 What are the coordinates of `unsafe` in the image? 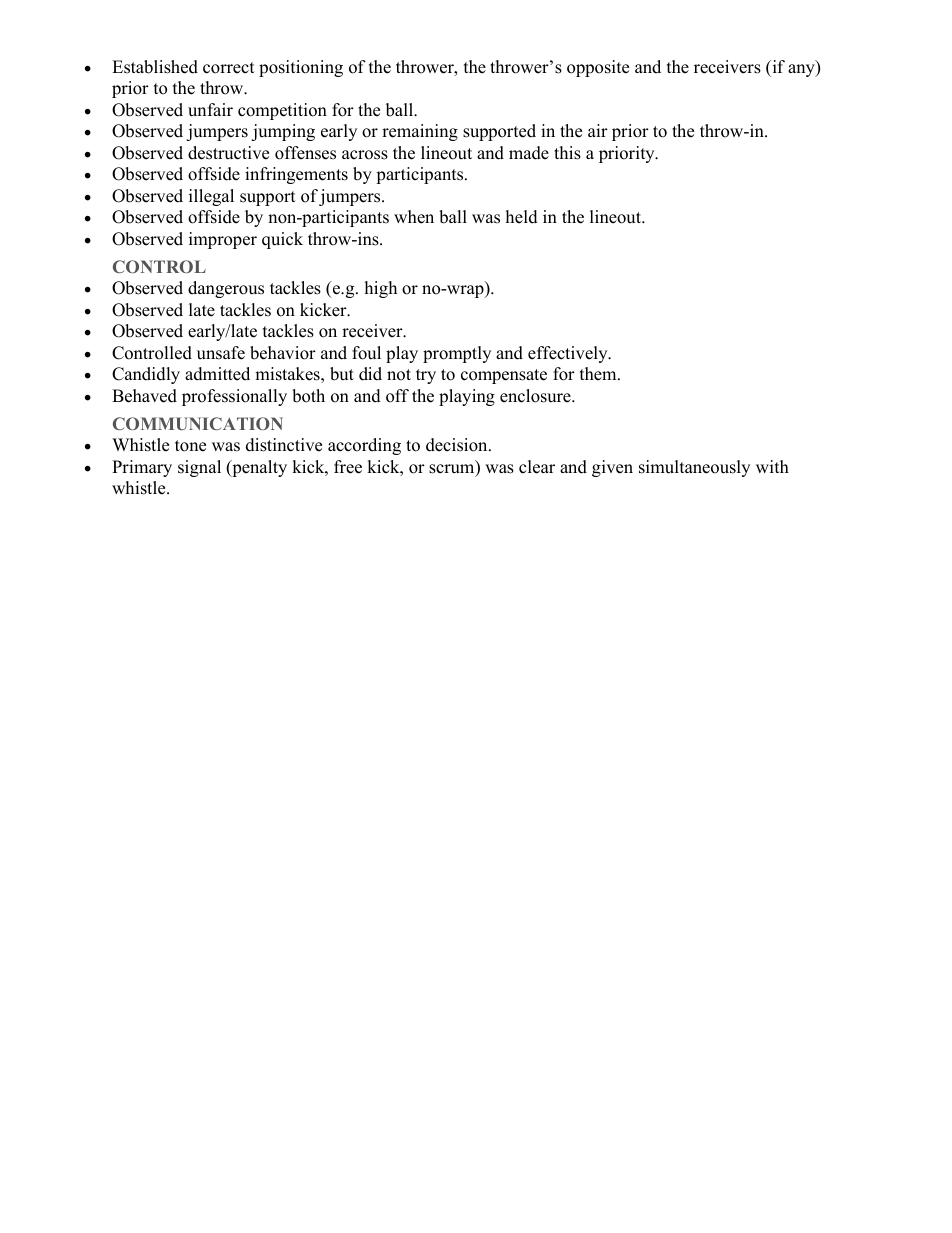 It's located at (221, 353).
